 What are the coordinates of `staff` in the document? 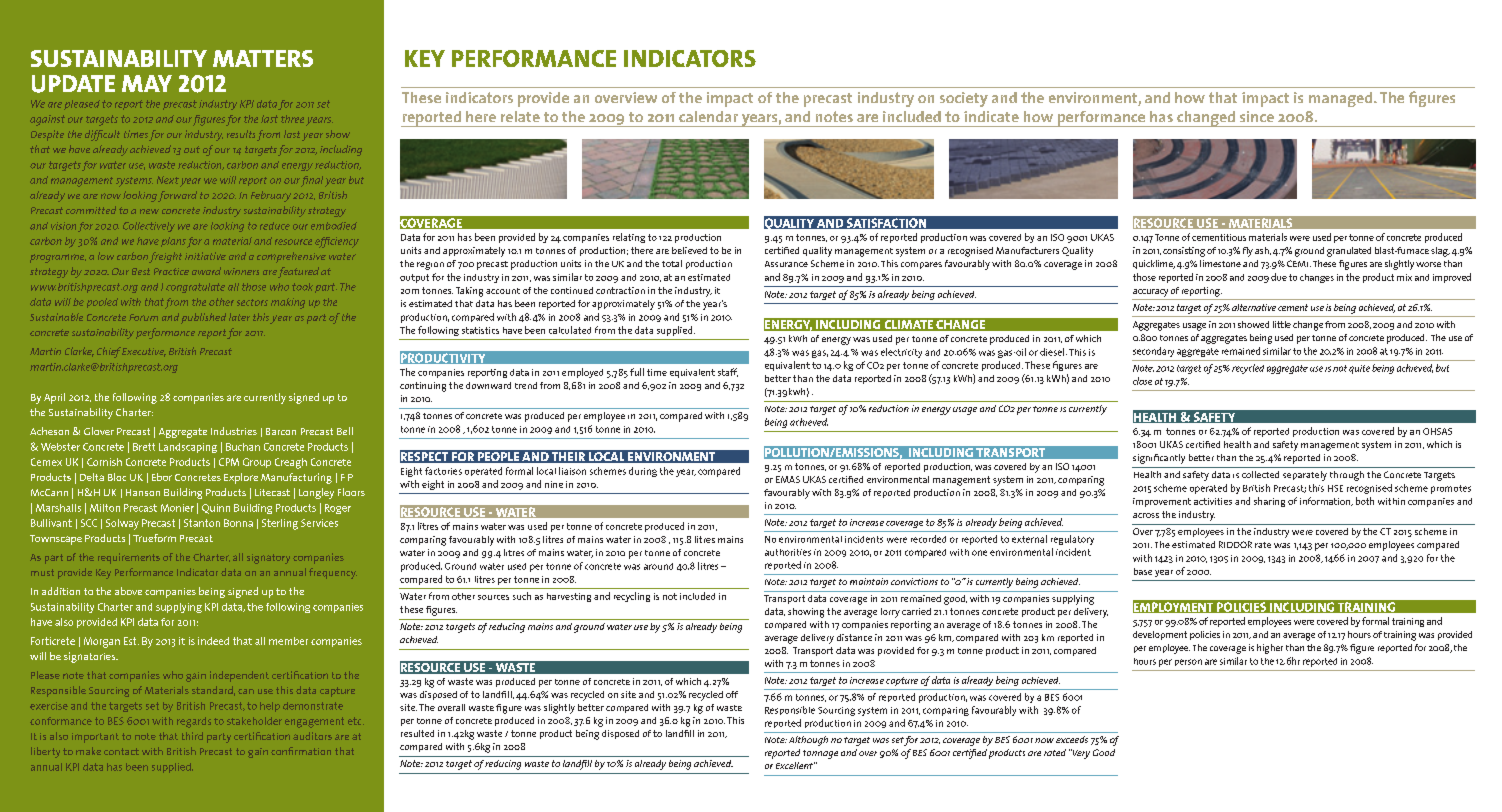 It's located at (728, 372).
